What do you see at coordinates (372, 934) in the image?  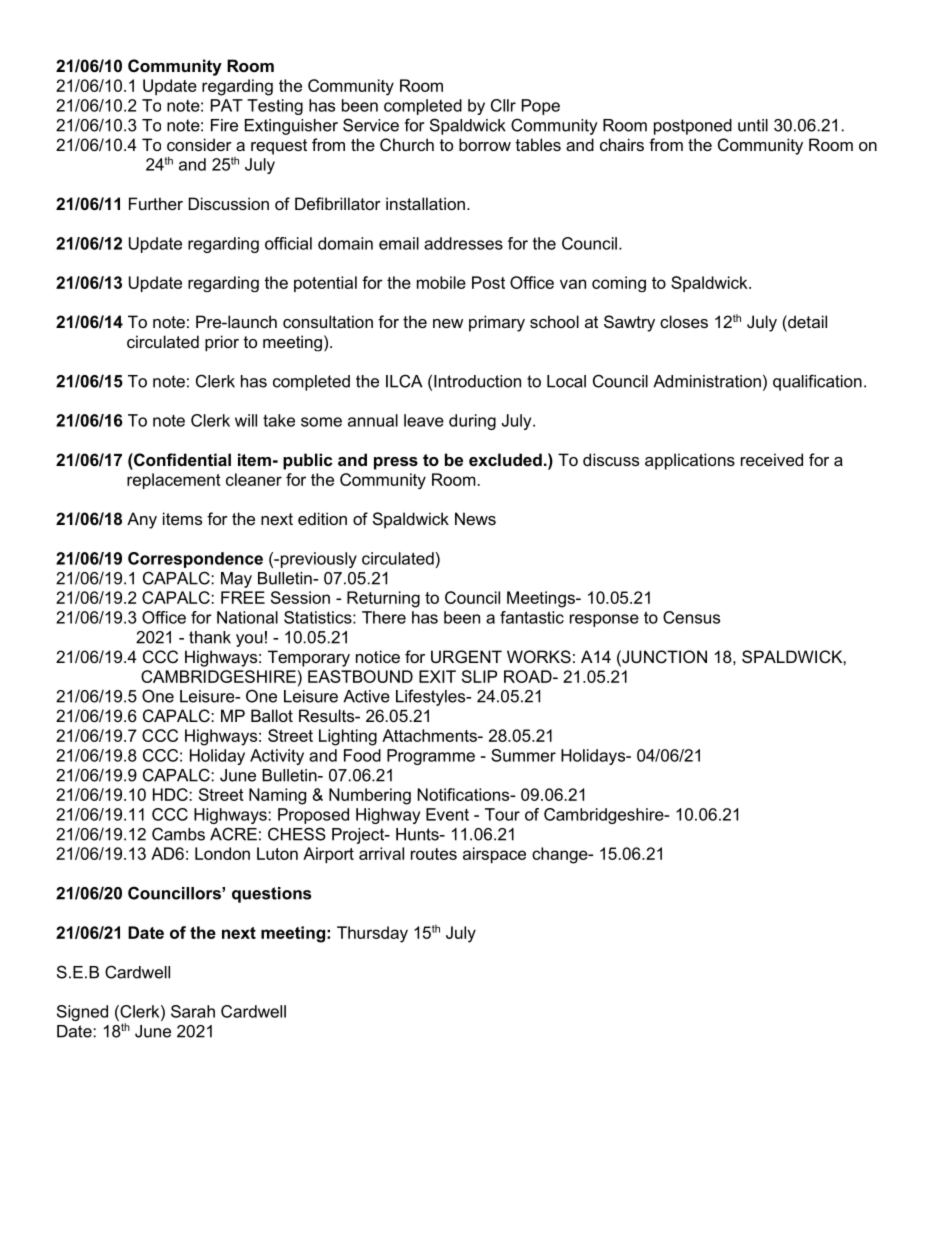 I see `Thursday` at bounding box center [372, 934].
